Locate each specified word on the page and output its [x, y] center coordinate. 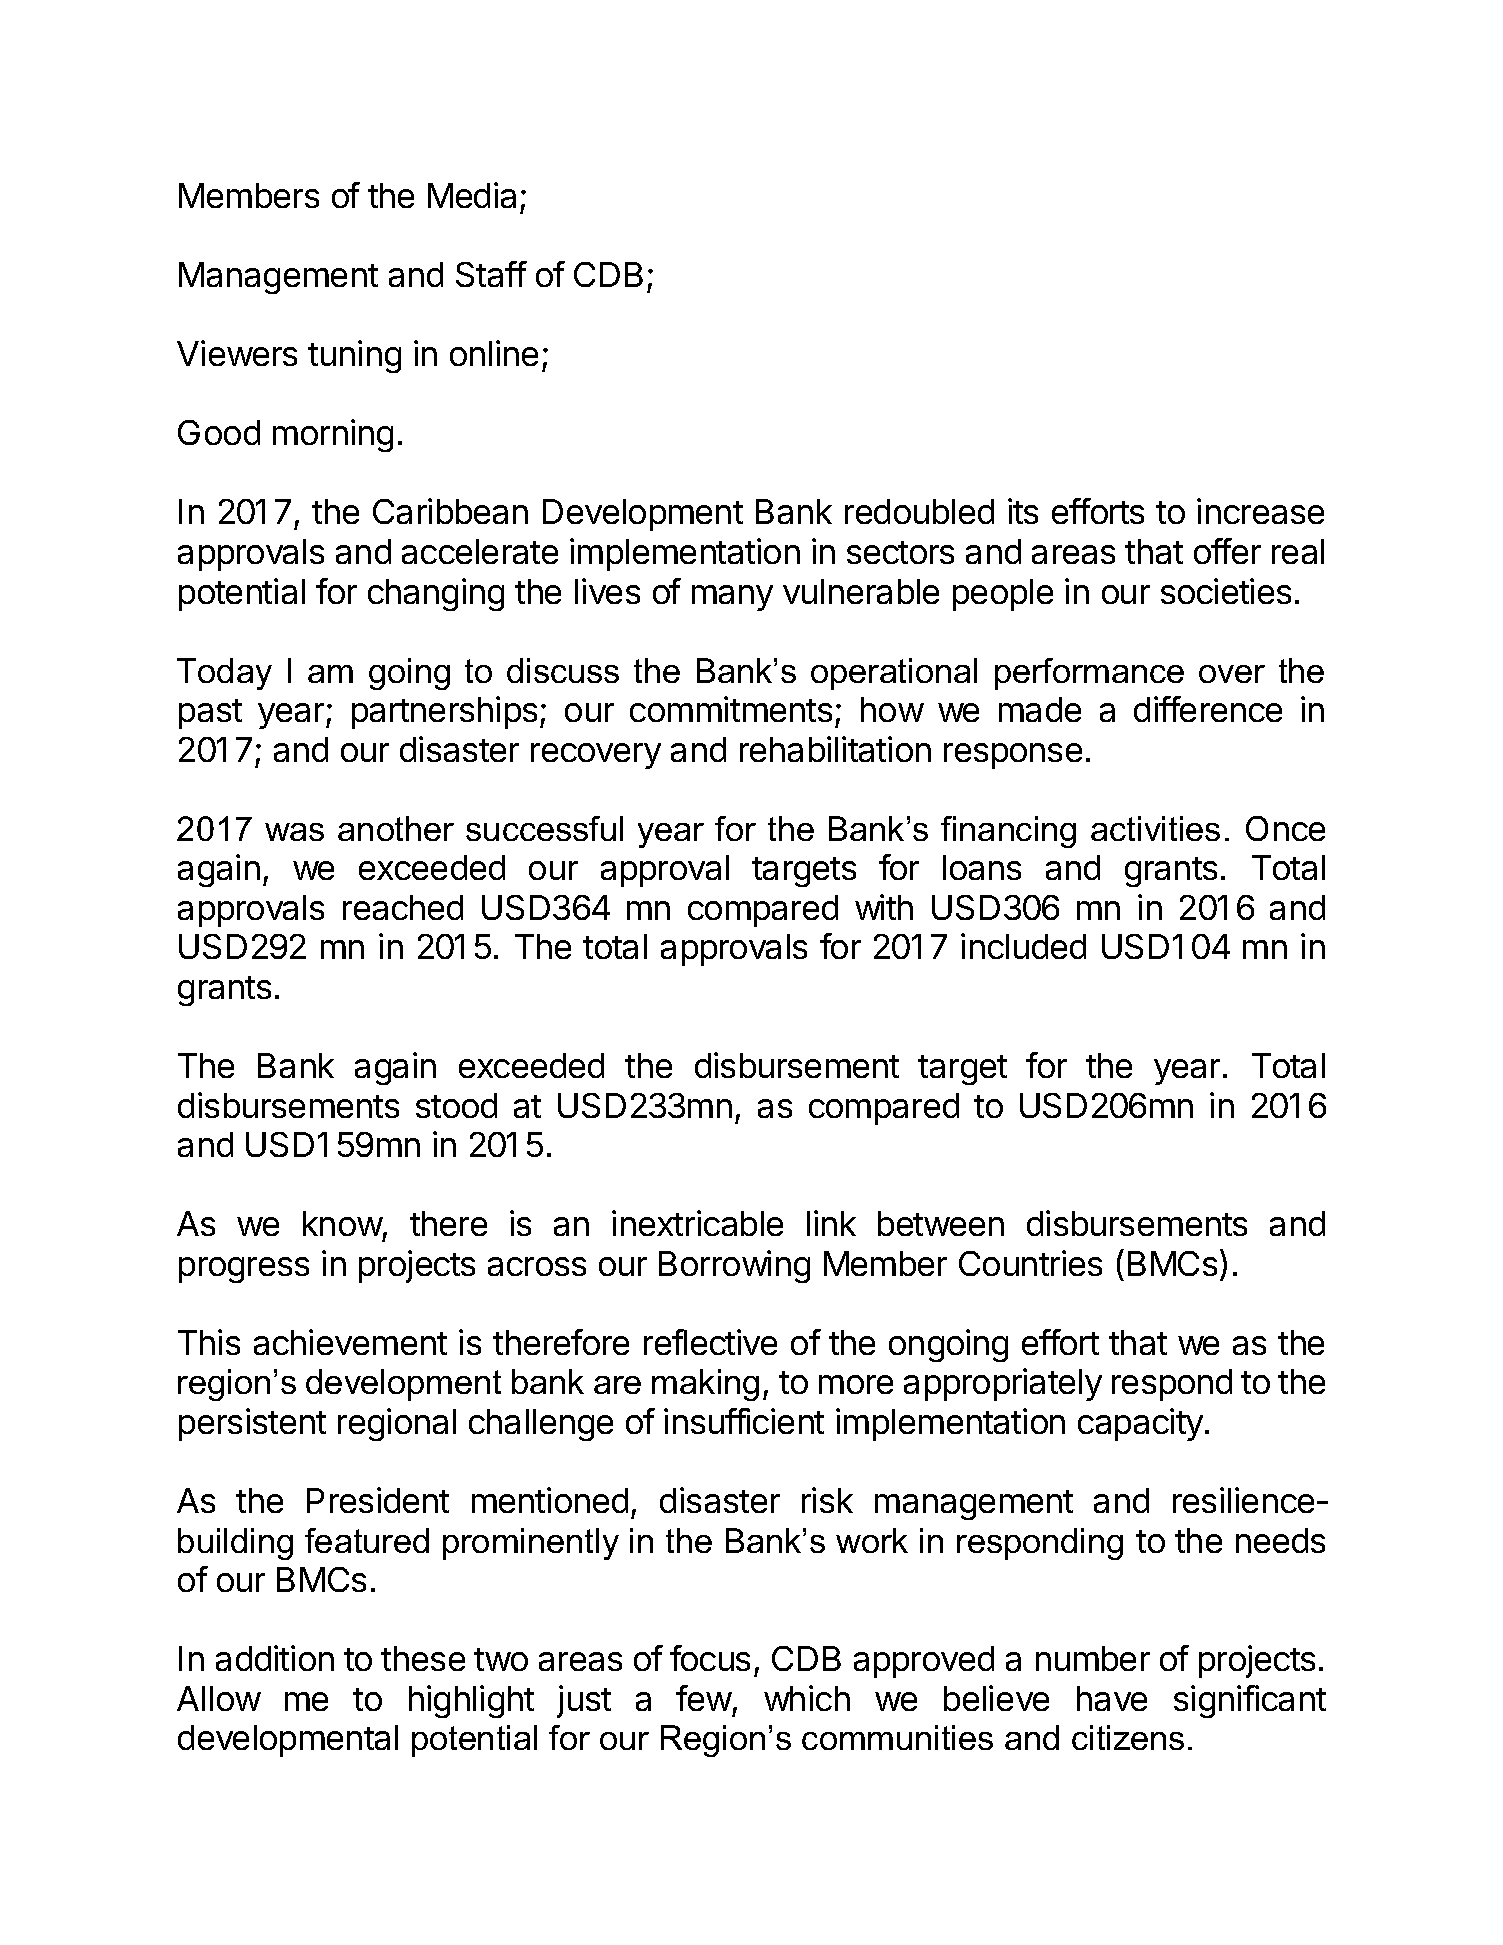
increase [1260, 511]
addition [275, 1658]
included [1023, 946]
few [704, 1698]
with [884, 907]
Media [472, 195]
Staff [491, 274]
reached [403, 907]
